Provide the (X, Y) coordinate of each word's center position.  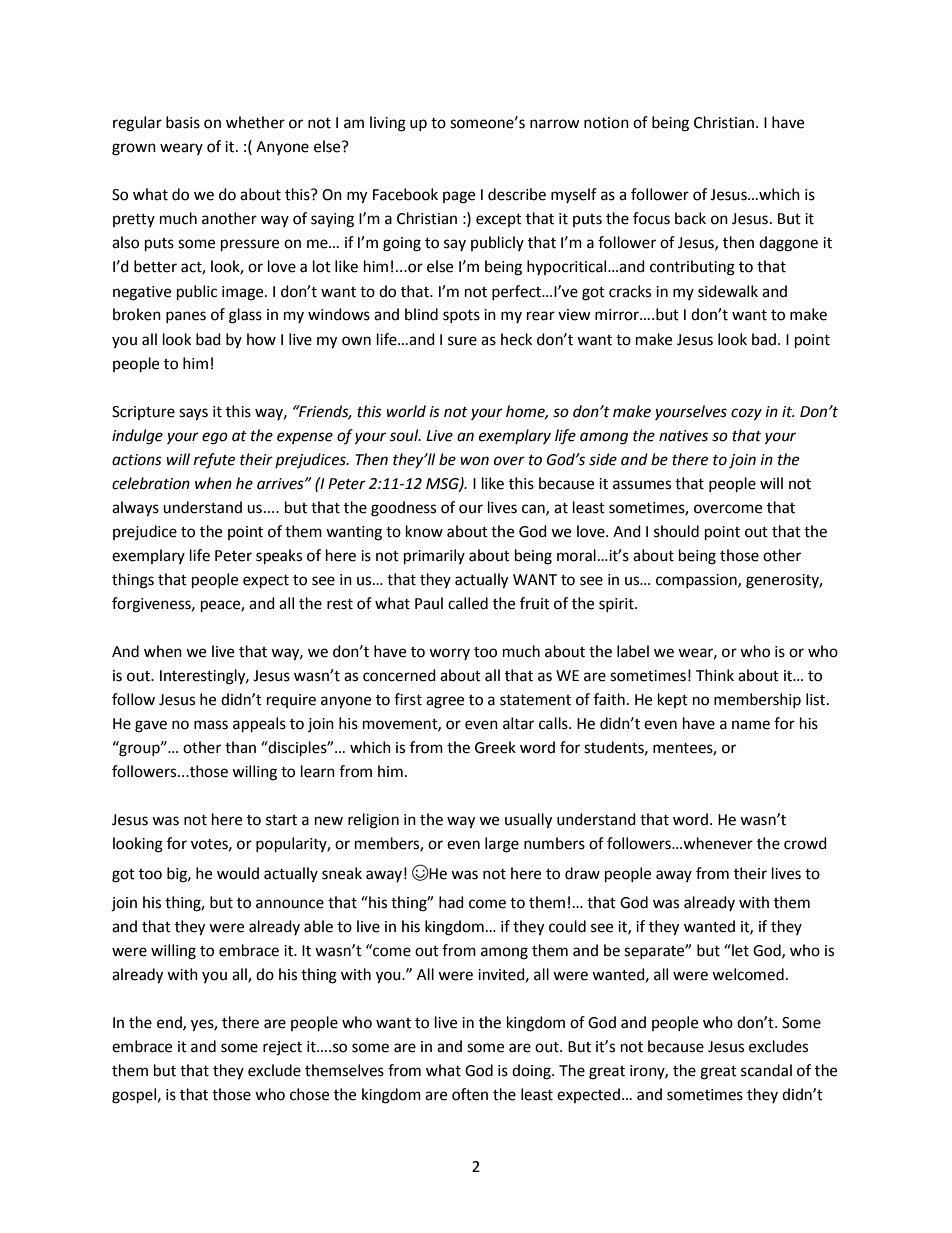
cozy (746, 414)
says (193, 414)
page (459, 197)
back (690, 218)
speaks (279, 557)
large (502, 845)
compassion (697, 581)
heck (516, 339)
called (468, 603)
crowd (805, 843)
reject (282, 1048)
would (238, 873)
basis (183, 122)
